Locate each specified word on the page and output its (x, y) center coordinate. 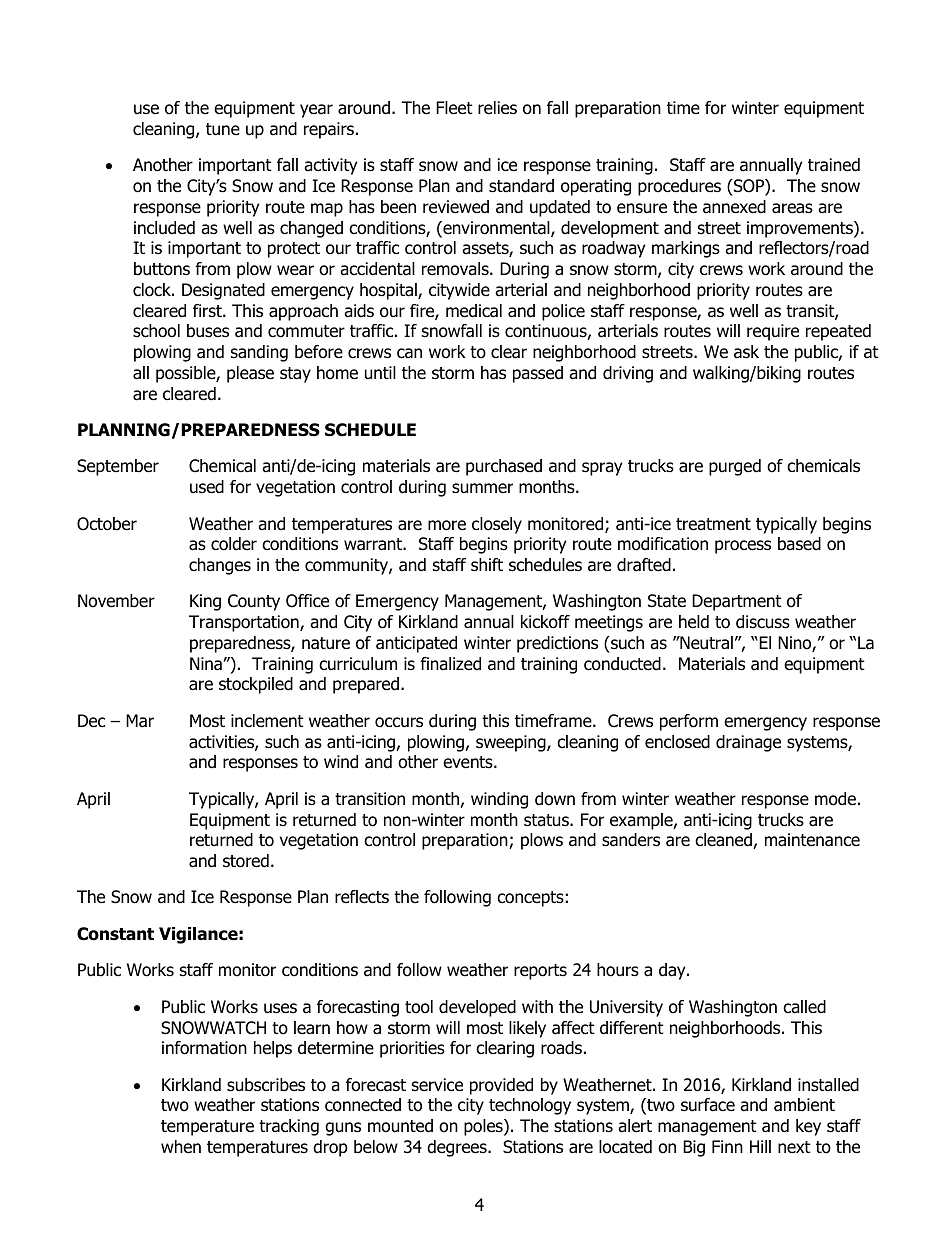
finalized (450, 664)
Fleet (454, 108)
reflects (362, 897)
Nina (206, 664)
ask (746, 352)
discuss (763, 622)
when (181, 1147)
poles (484, 1127)
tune (223, 129)
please (250, 374)
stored (246, 861)
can (409, 353)
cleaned (724, 841)
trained (834, 165)
